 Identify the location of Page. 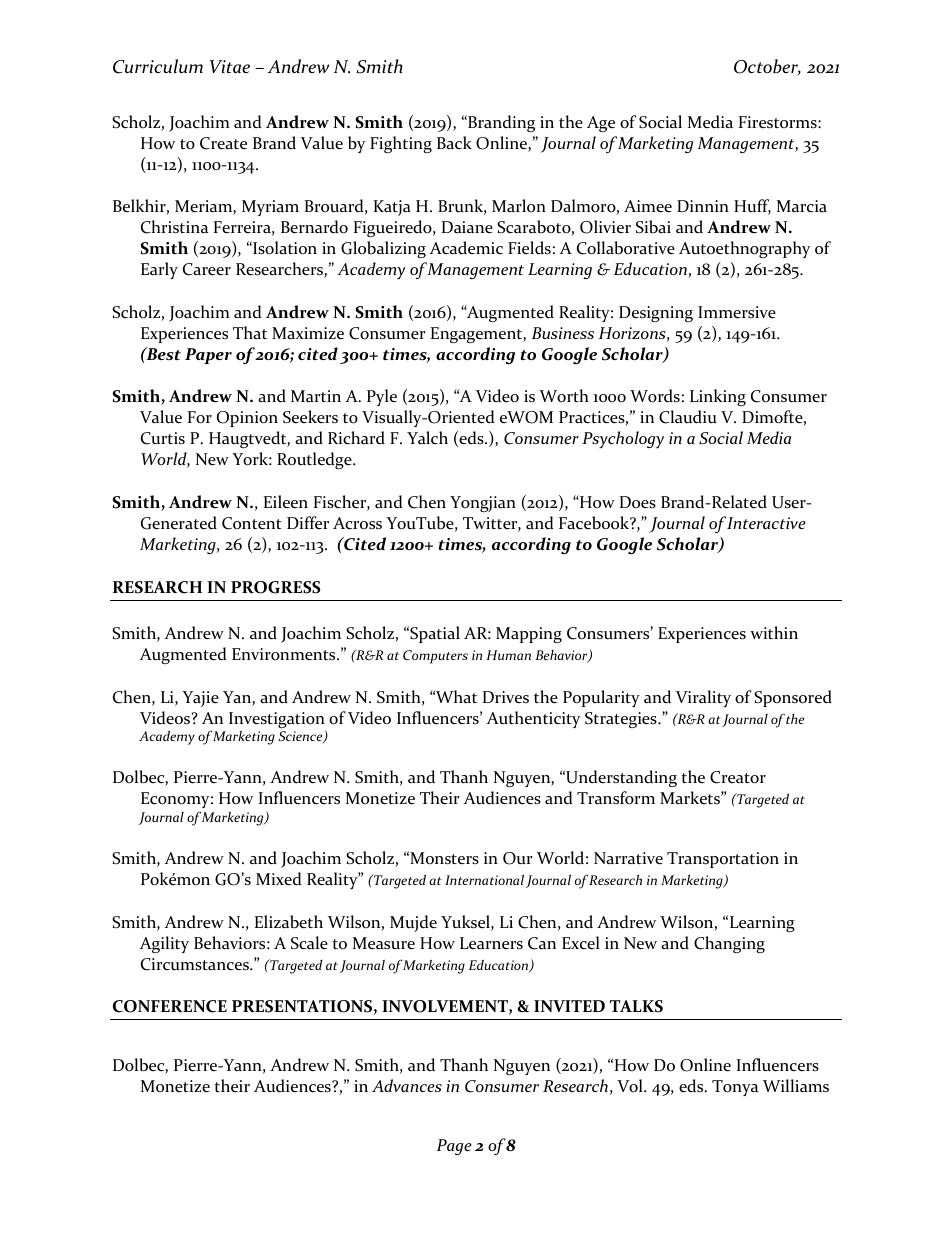
(454, 1147).
